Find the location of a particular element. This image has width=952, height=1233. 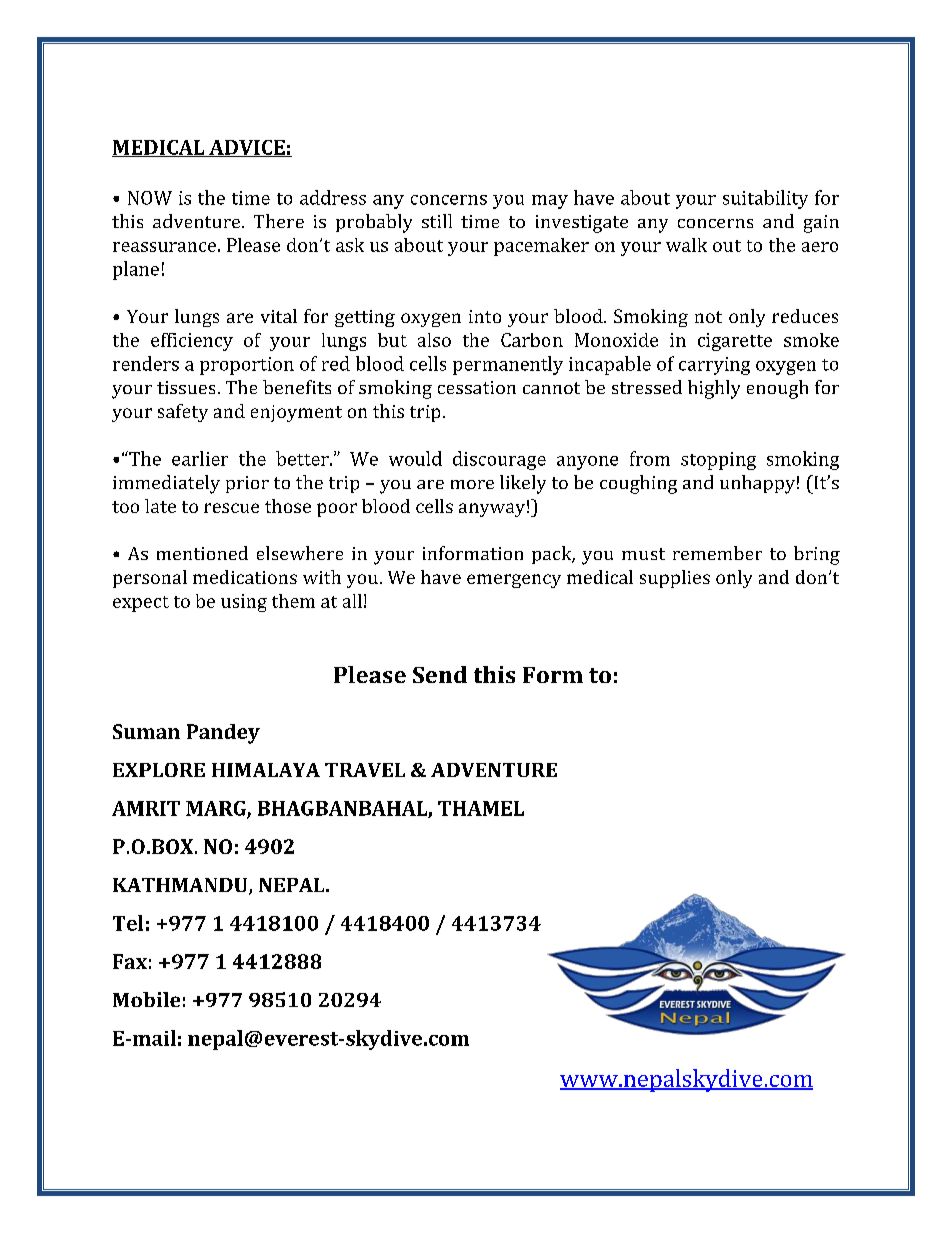

Mobile is located at coordinates (146, 999).
